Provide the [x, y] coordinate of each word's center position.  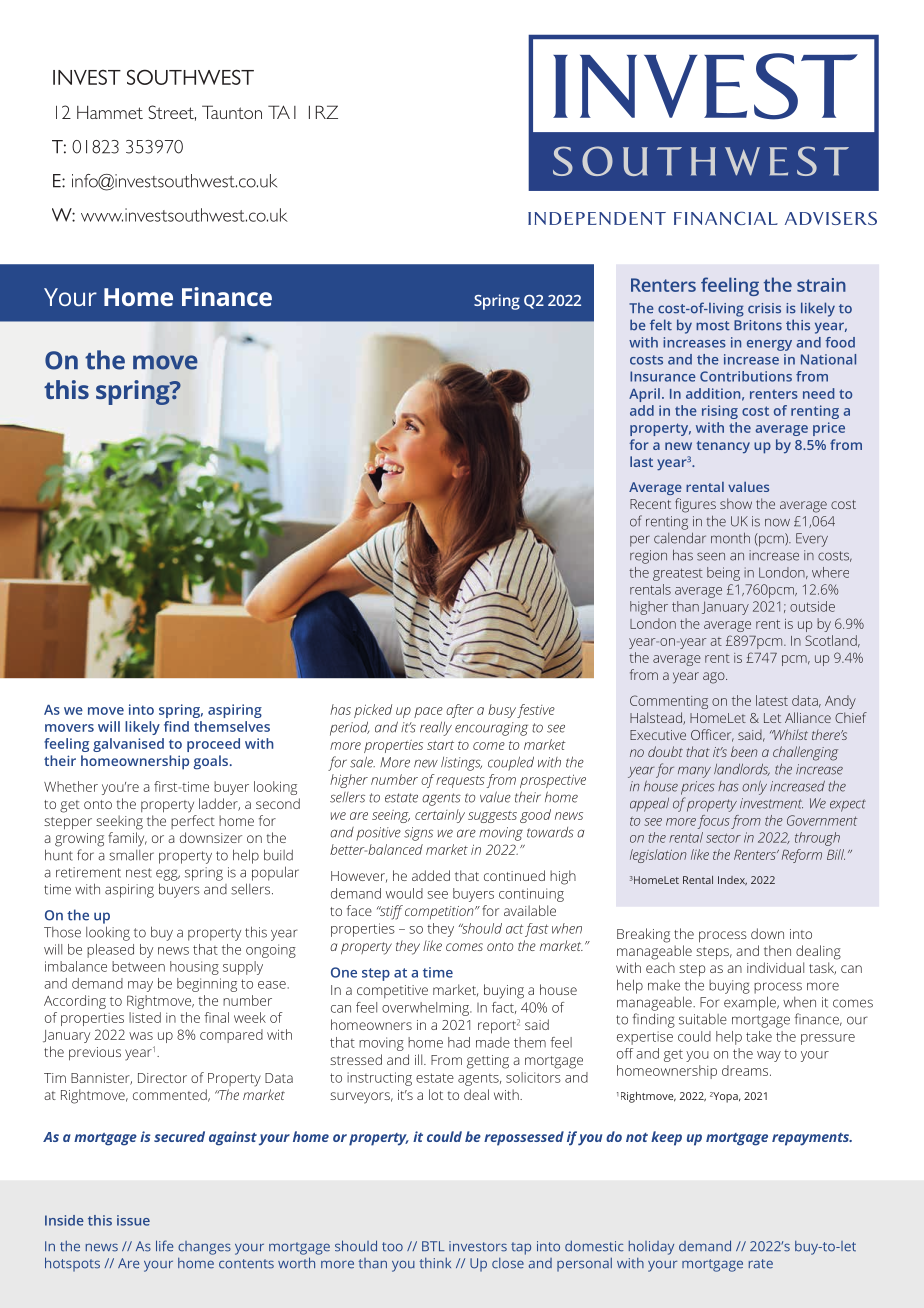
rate [761, 1264]
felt [661, 325]
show [736, 503]
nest [139, 873]
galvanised [128, 745]
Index [732, 881]
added [431, 875]
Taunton [232, 112]
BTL [433, 1246]
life [164, 1246]
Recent [650, 504]
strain [821, 285]
